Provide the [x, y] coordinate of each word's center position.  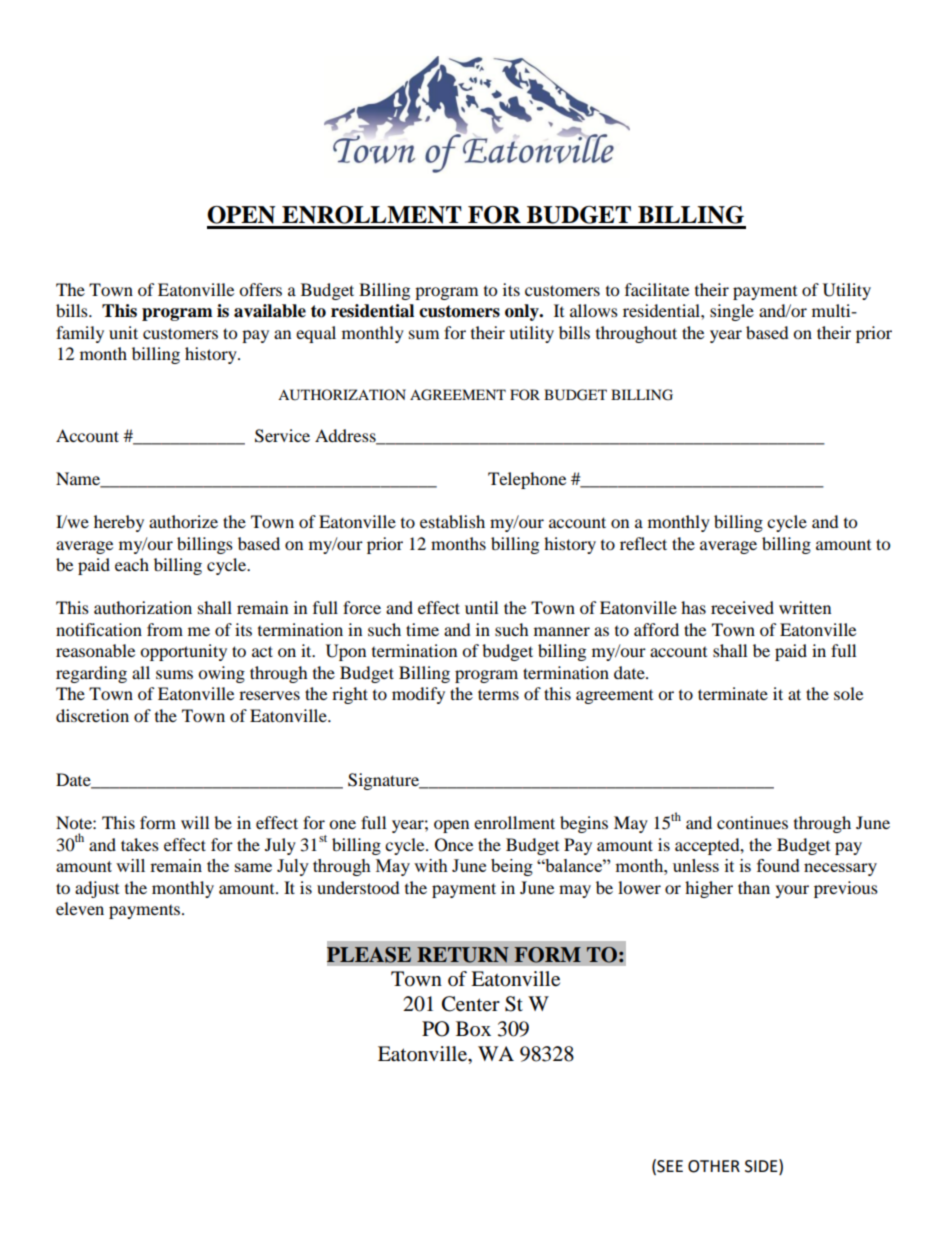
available [270, 311]
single [732, 312]
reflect [643, 543]
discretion [92, 715]
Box [473, 1029]
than [754, 887]
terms [498, 694]
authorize [183, 521]
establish [452, 521]
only [523, 312]
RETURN [463, 955]
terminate [733, 693]
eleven [80, 908]
